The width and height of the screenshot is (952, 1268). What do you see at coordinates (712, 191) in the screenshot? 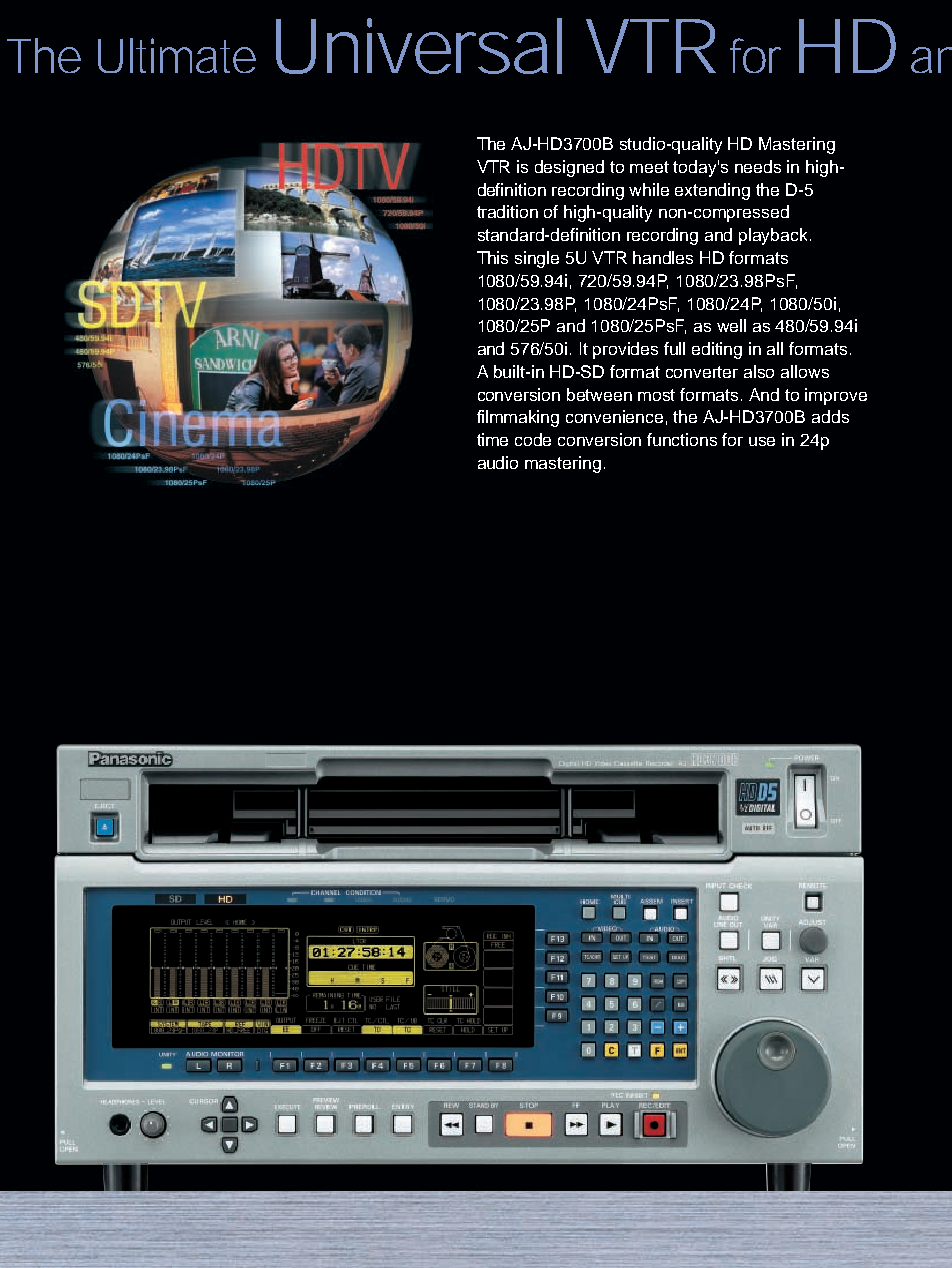
I see `extending` at bounding box center [712, 191].
